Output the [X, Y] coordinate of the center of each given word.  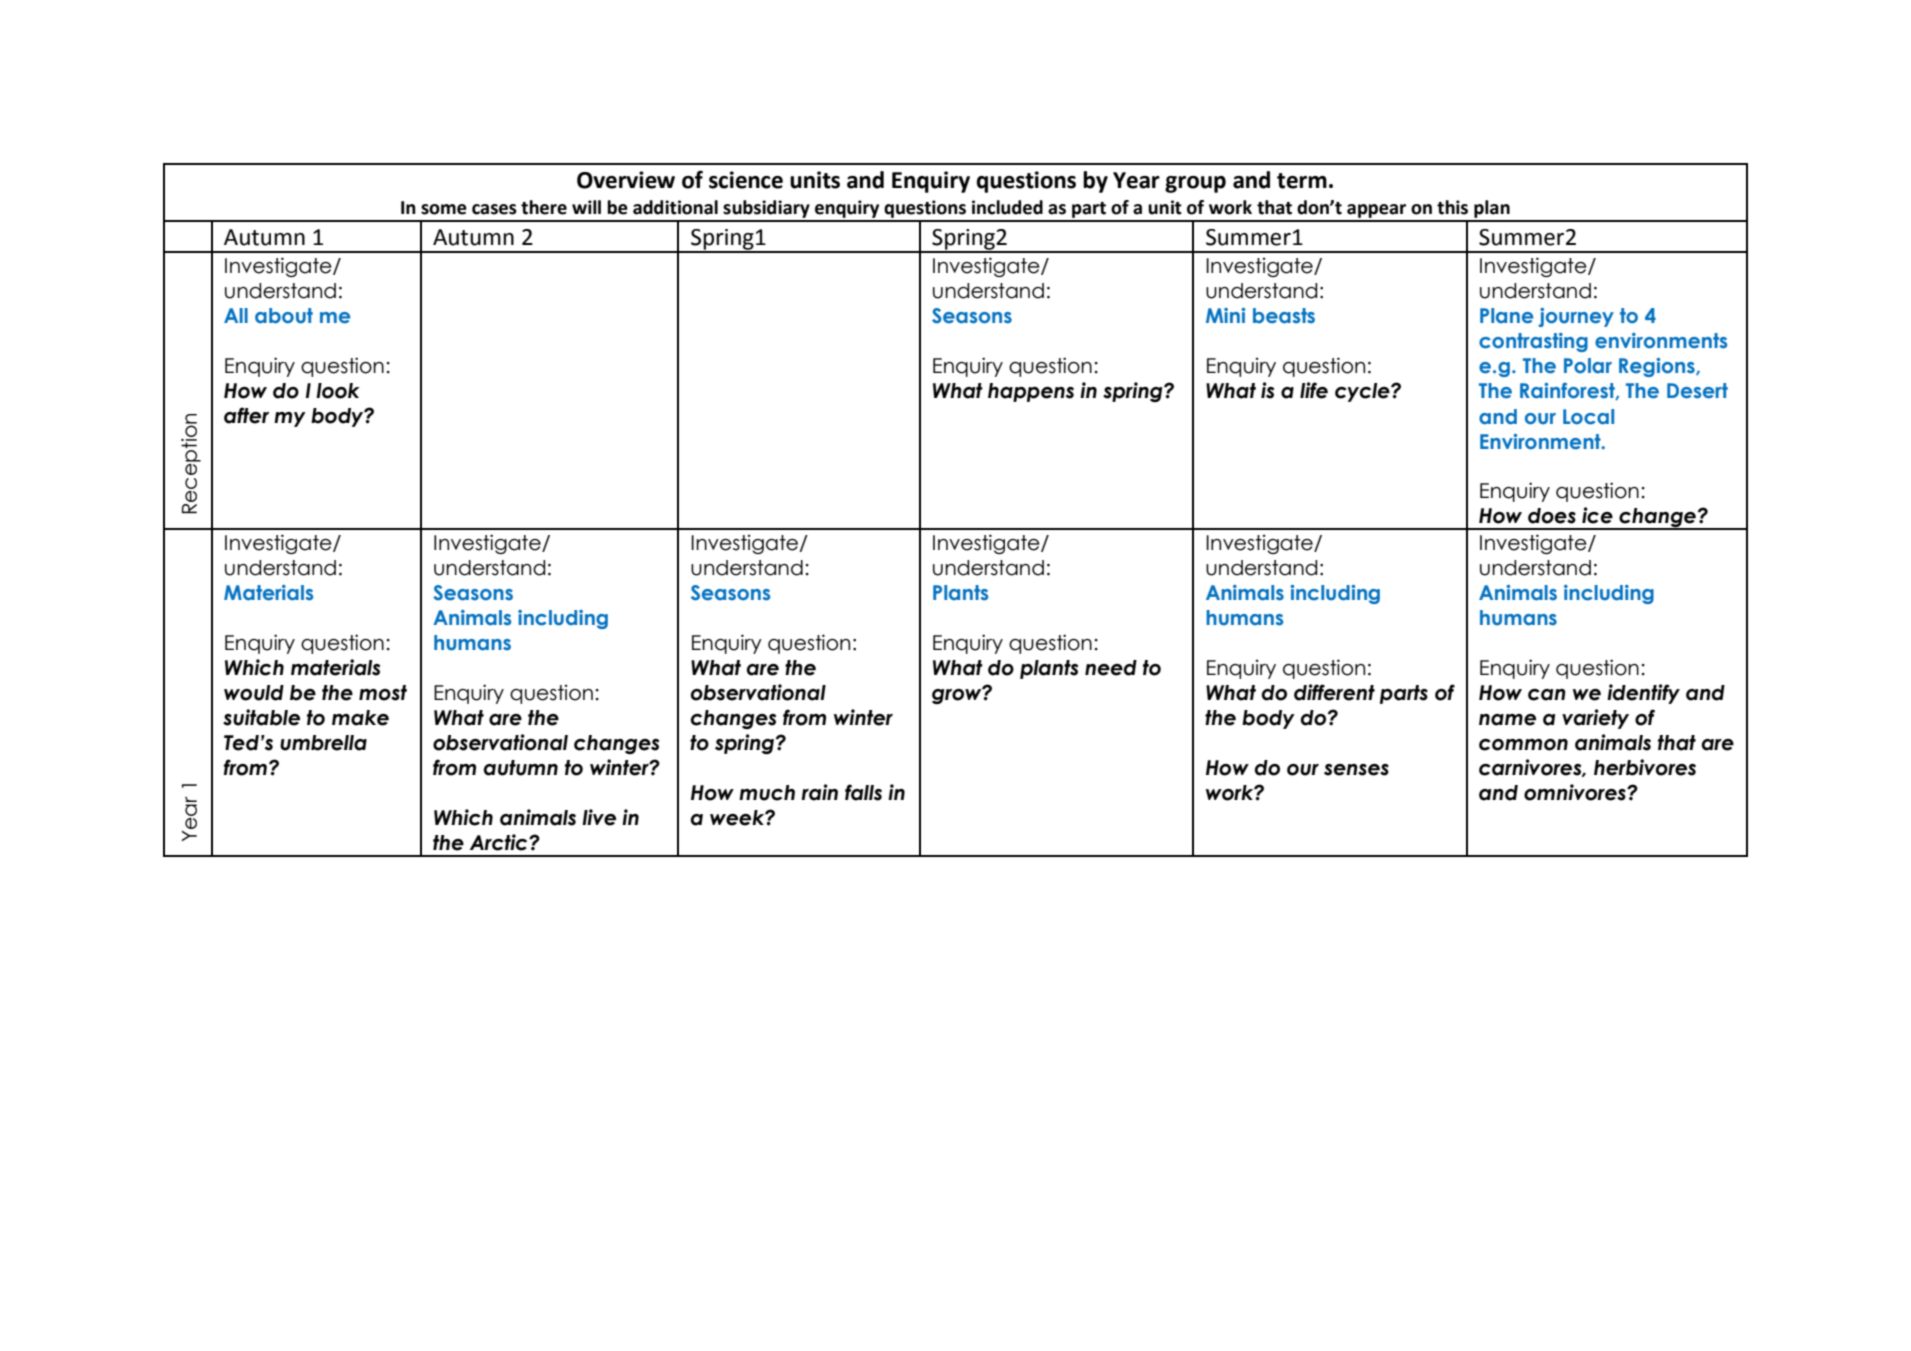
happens [1031, 392]
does [1552, 516]
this [1452, 207]
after [246, 415]
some [444, 209]
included [1007, 207]
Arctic [500, 842]
